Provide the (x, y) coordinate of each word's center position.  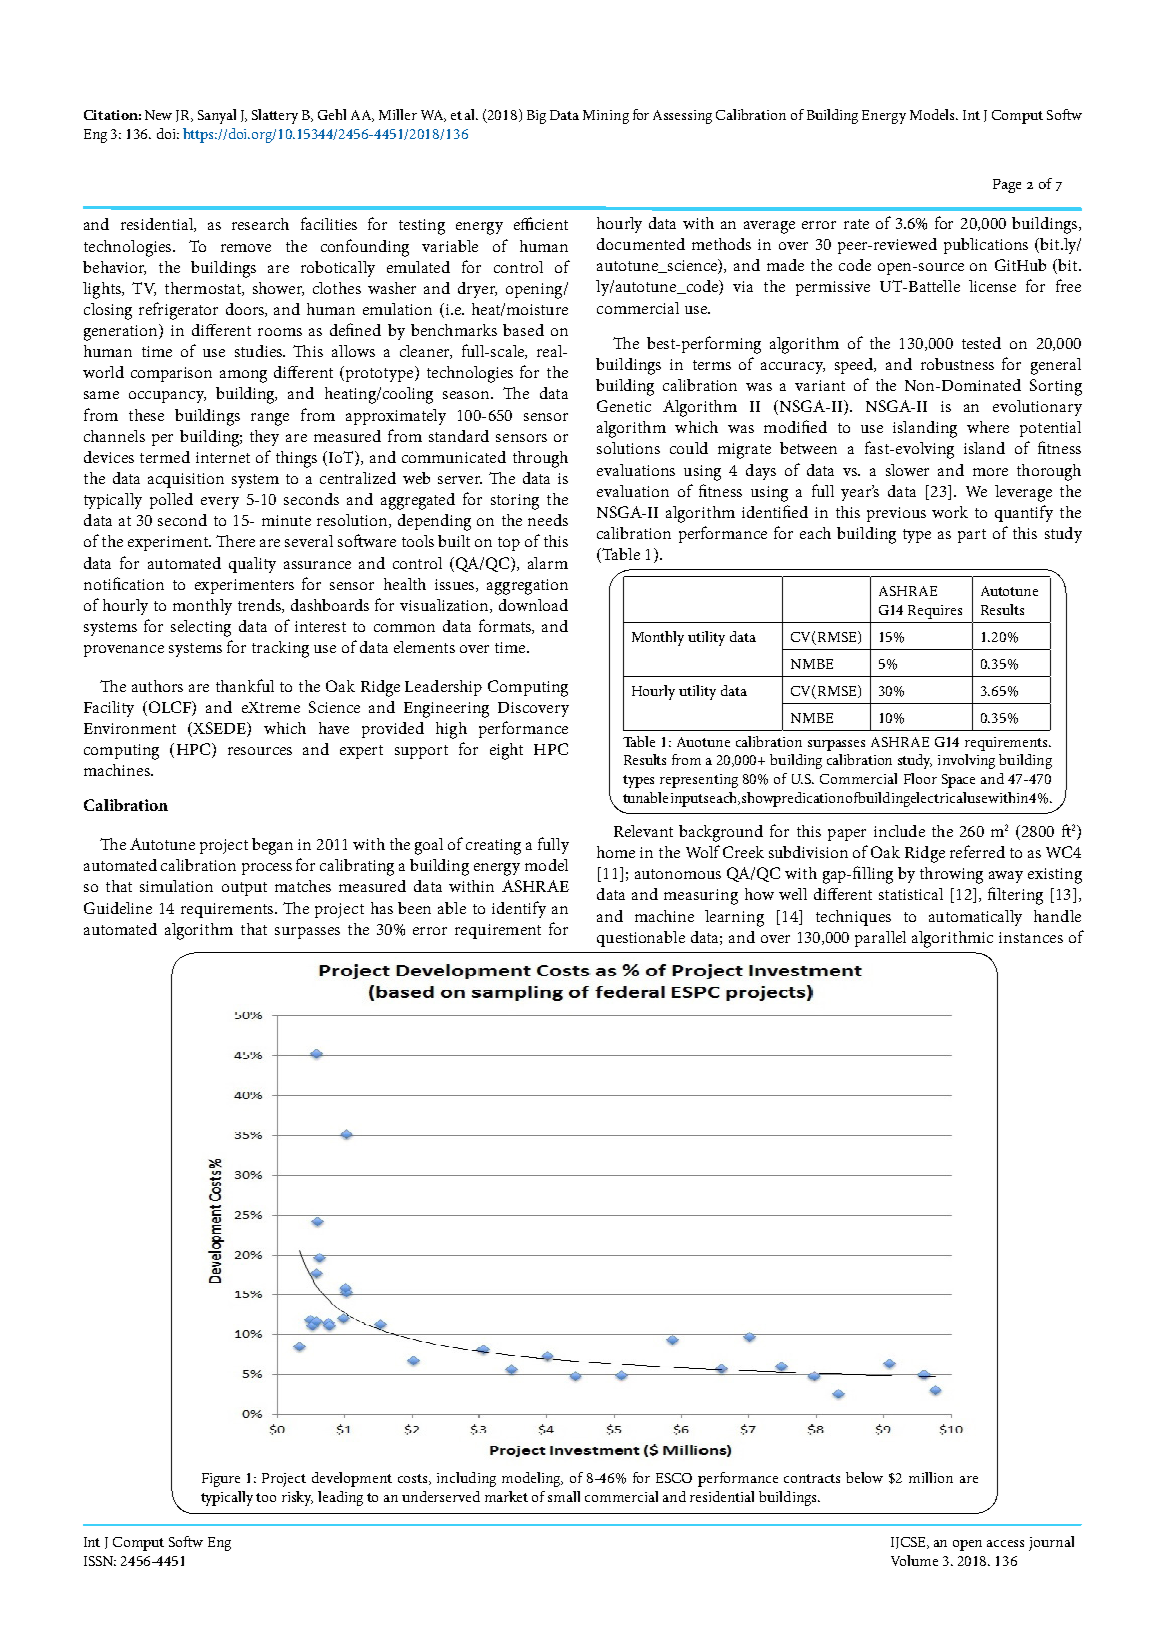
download (533, 605)
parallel (880, 939)
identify (519, 909)
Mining (606, 117)
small (564, 1496)
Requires (935, 612)
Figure (221, 1480)
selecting (201, 628)
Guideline (118, 908)
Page (1007, 186)
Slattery (275, 116)
